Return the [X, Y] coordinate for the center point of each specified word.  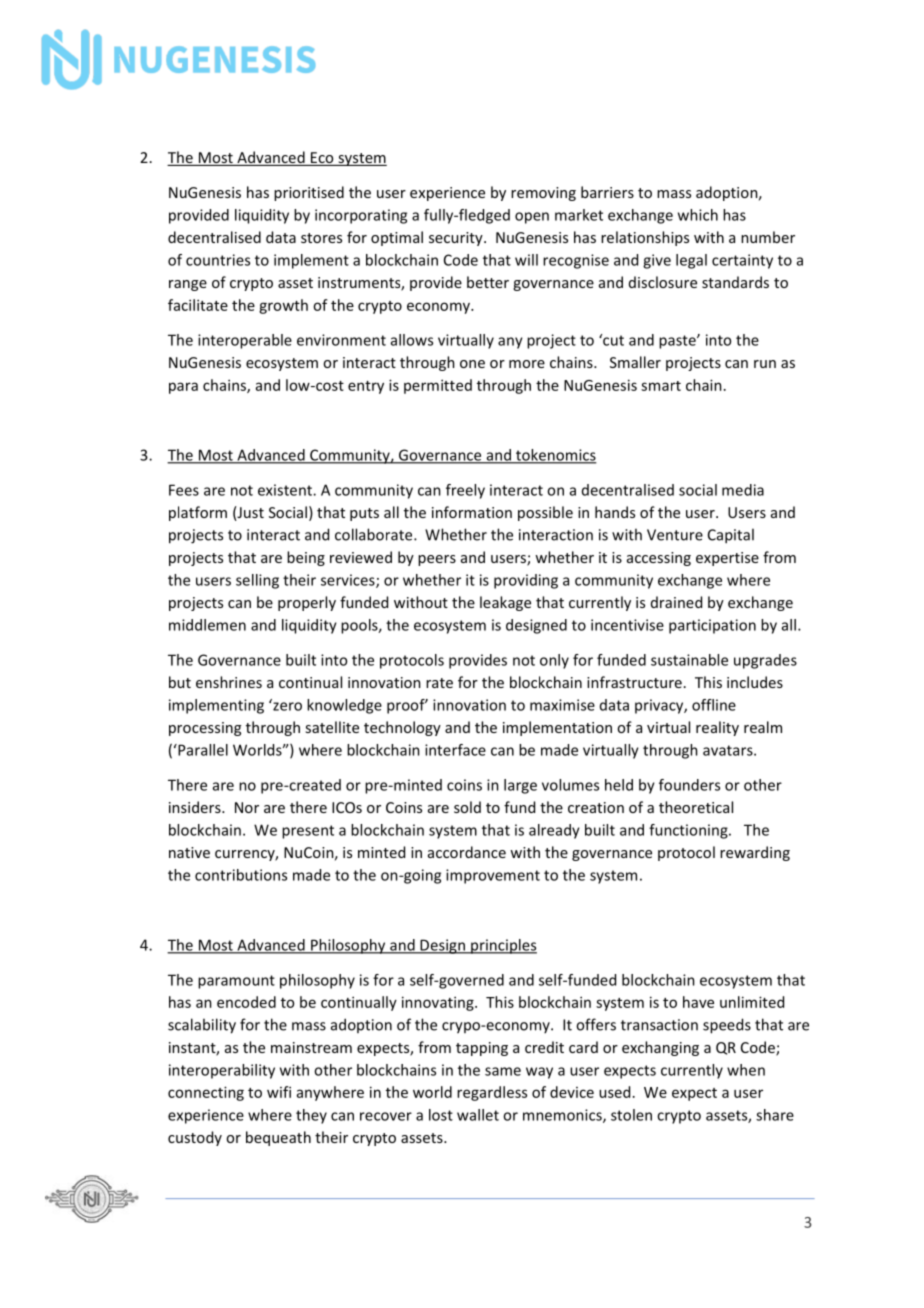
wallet [478, 1115]
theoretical [696, 807]
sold [467, 807]
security [457, 239]
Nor [247, 807]
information [472, 512]
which [698, 215]
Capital [731, 536]
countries [218, 260]
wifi [279, 1092]
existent [286, 490]
